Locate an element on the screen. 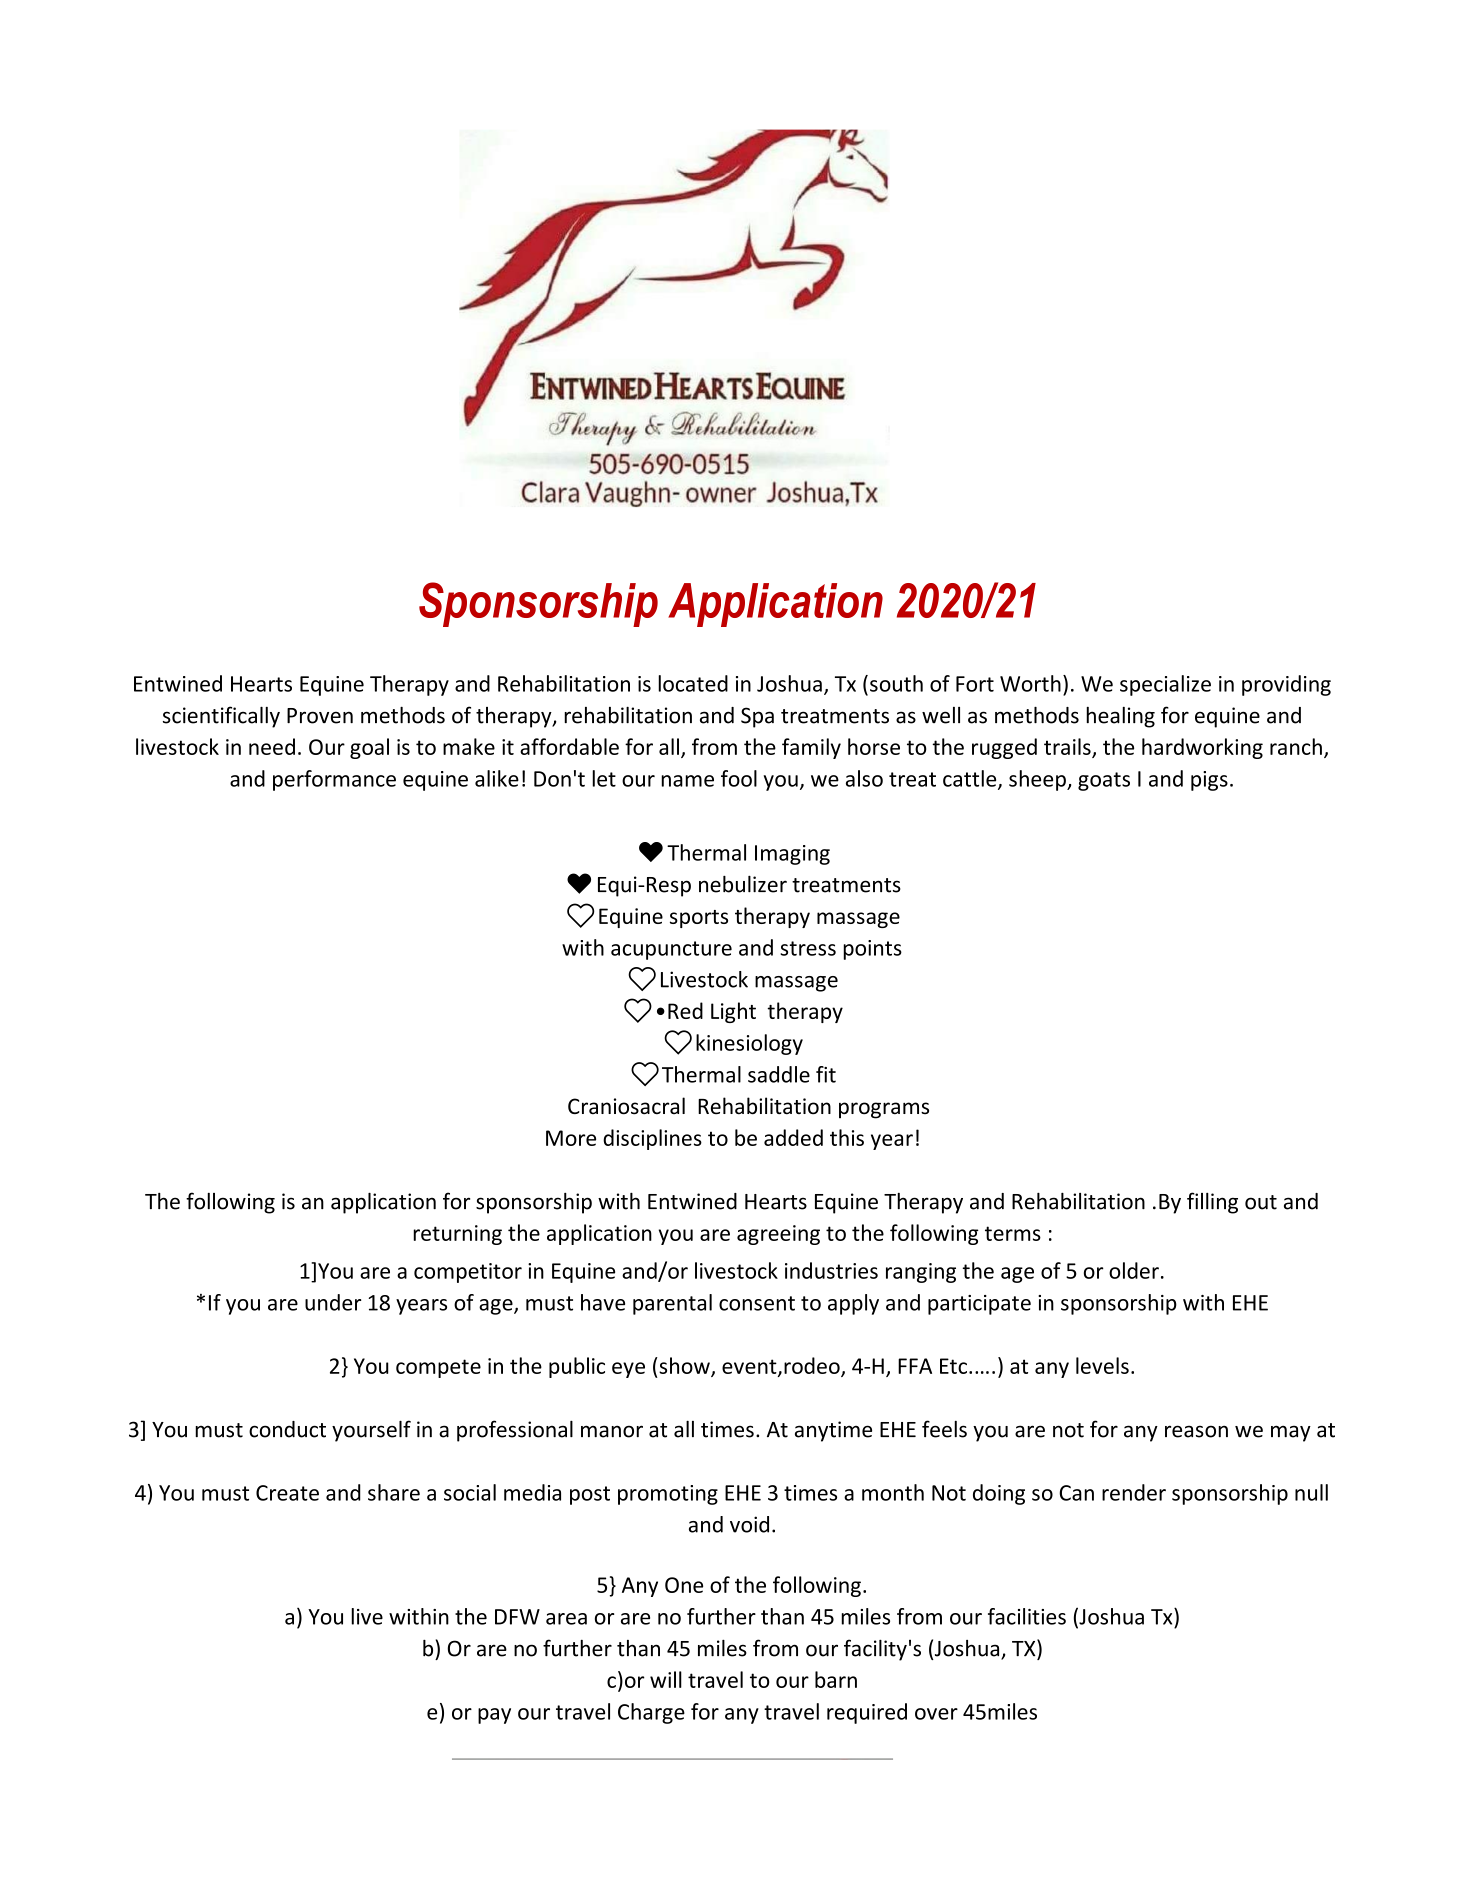  returning is located at coordinates (457, 1235).
